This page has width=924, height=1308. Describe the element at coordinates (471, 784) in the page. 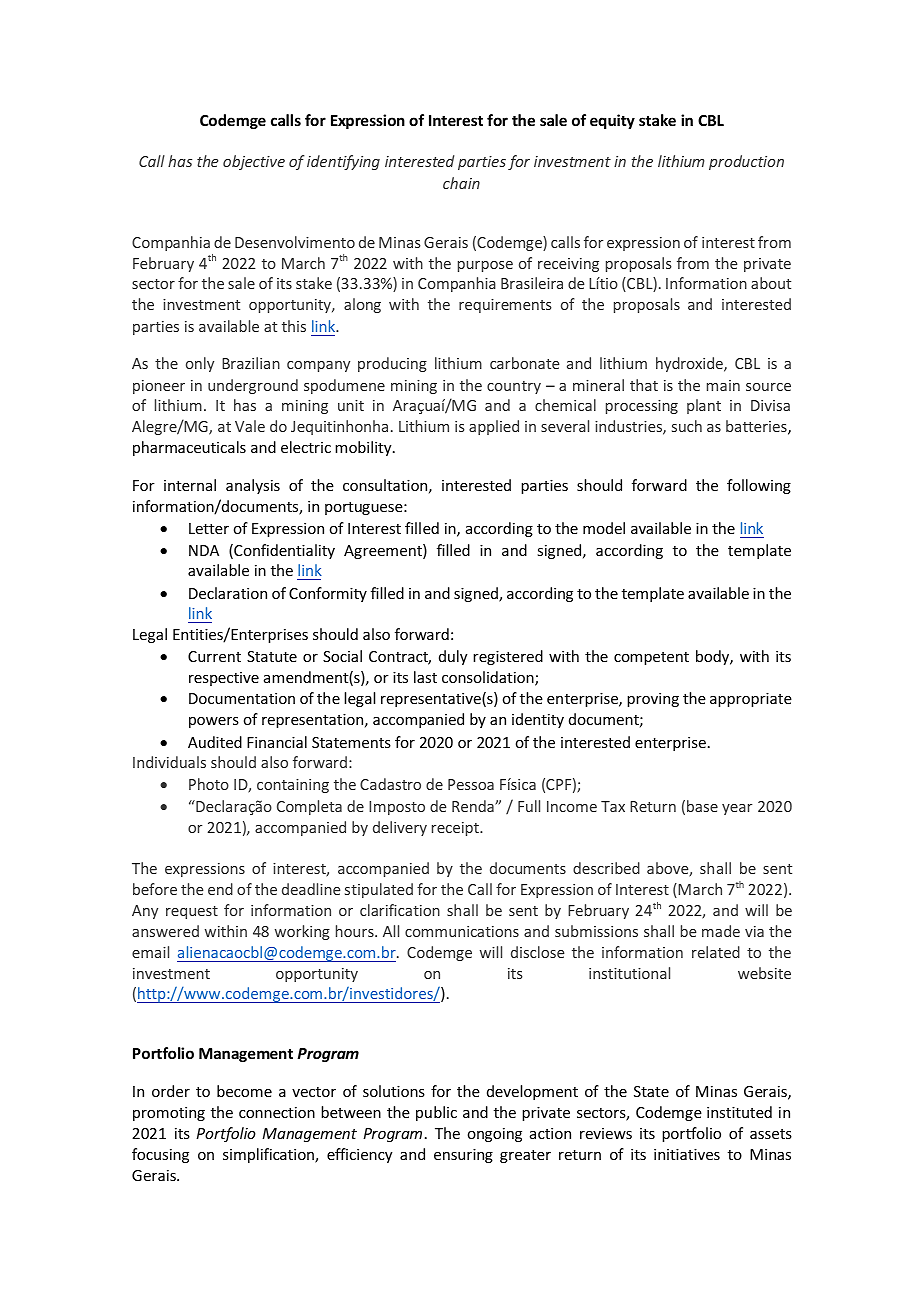

I see `Pessoa` at that location.
